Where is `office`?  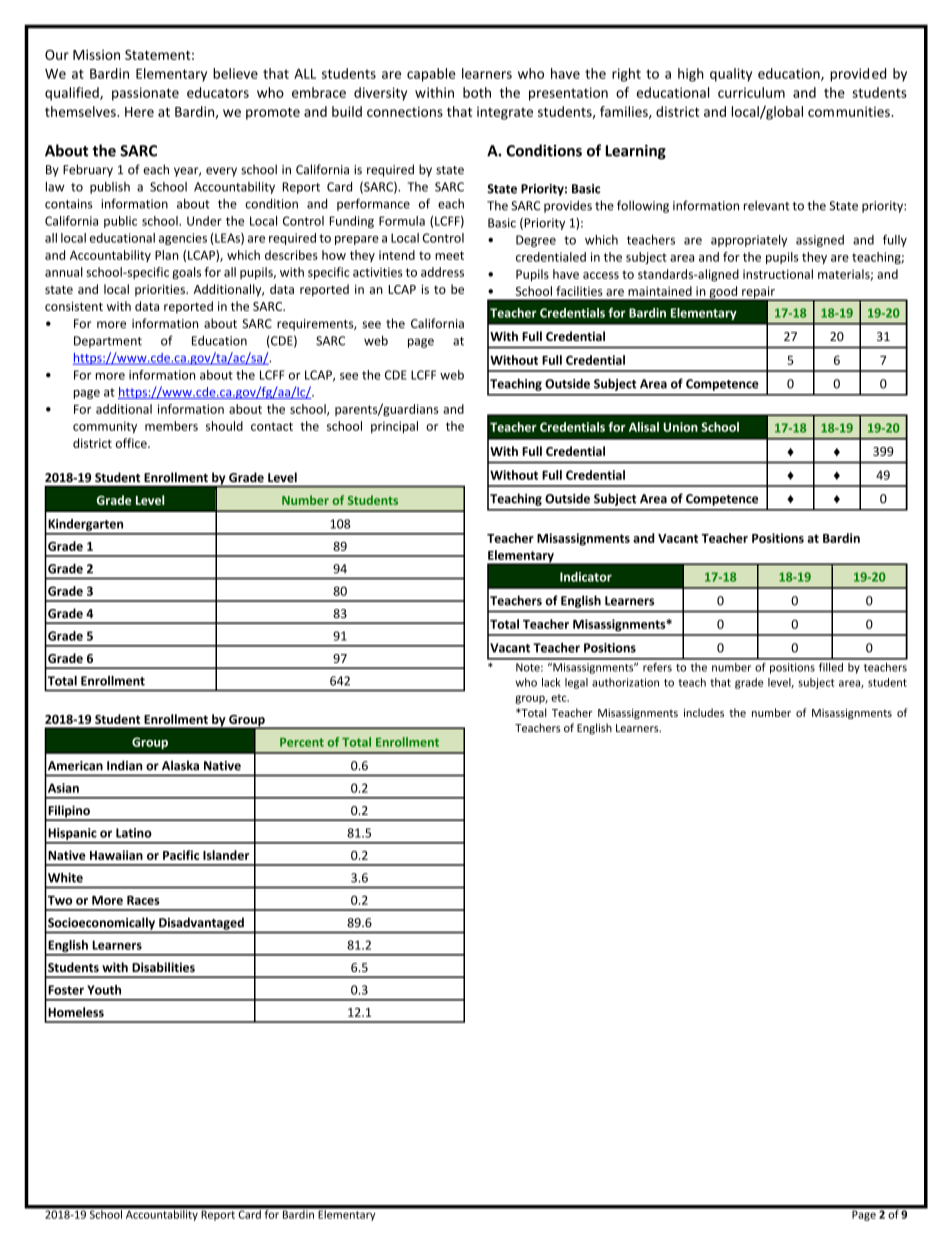
office is located at coordinates (132, 443).
